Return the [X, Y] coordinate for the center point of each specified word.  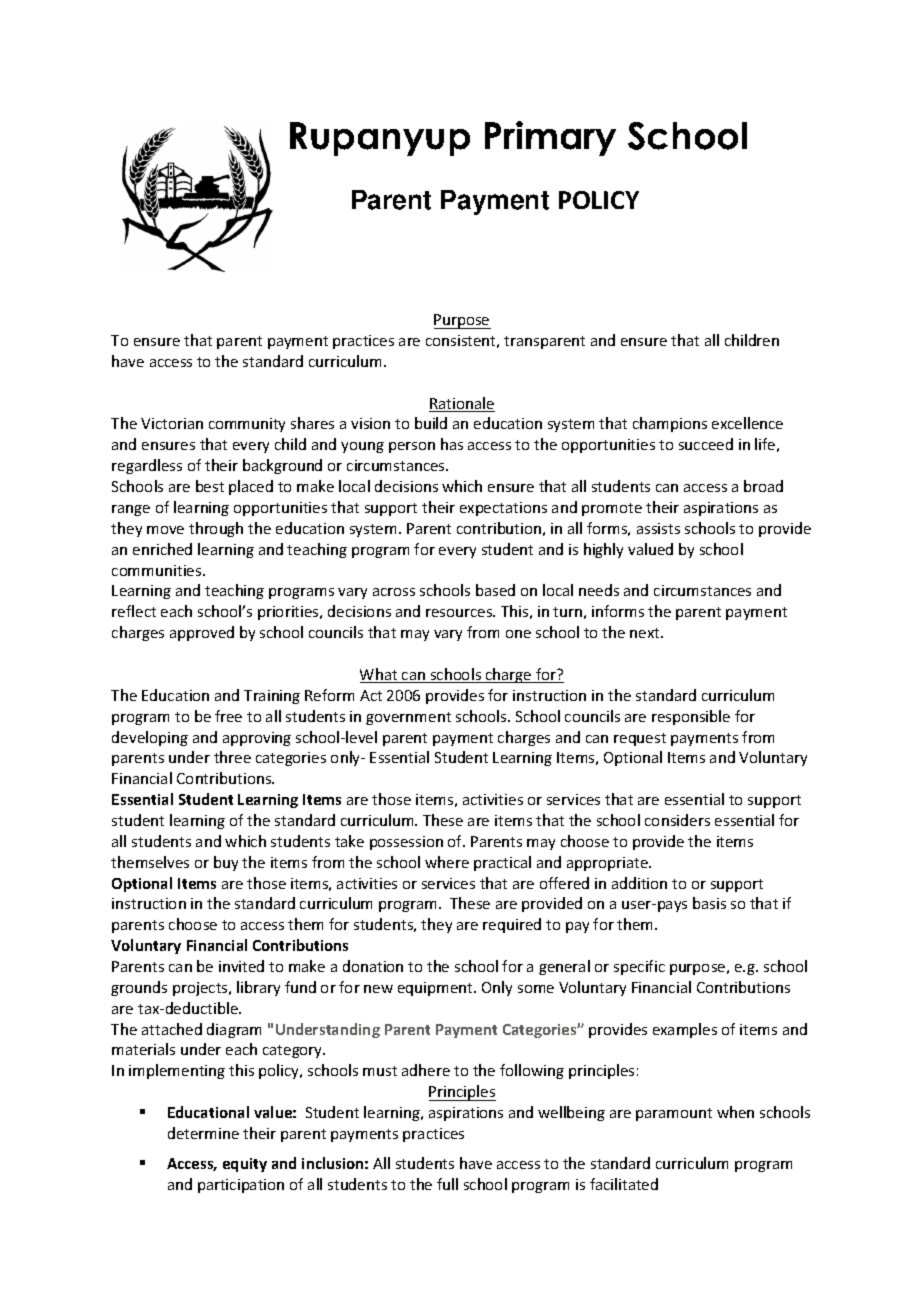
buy [226, 863]
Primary [550, 138]
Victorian [172, 423]
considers [677, 820]
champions [670, 424]
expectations [503, 509]
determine [203, 1133]
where [447, 862]
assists [658, 528]
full [447, 1184]
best [210, 486]
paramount [674, 1114]
